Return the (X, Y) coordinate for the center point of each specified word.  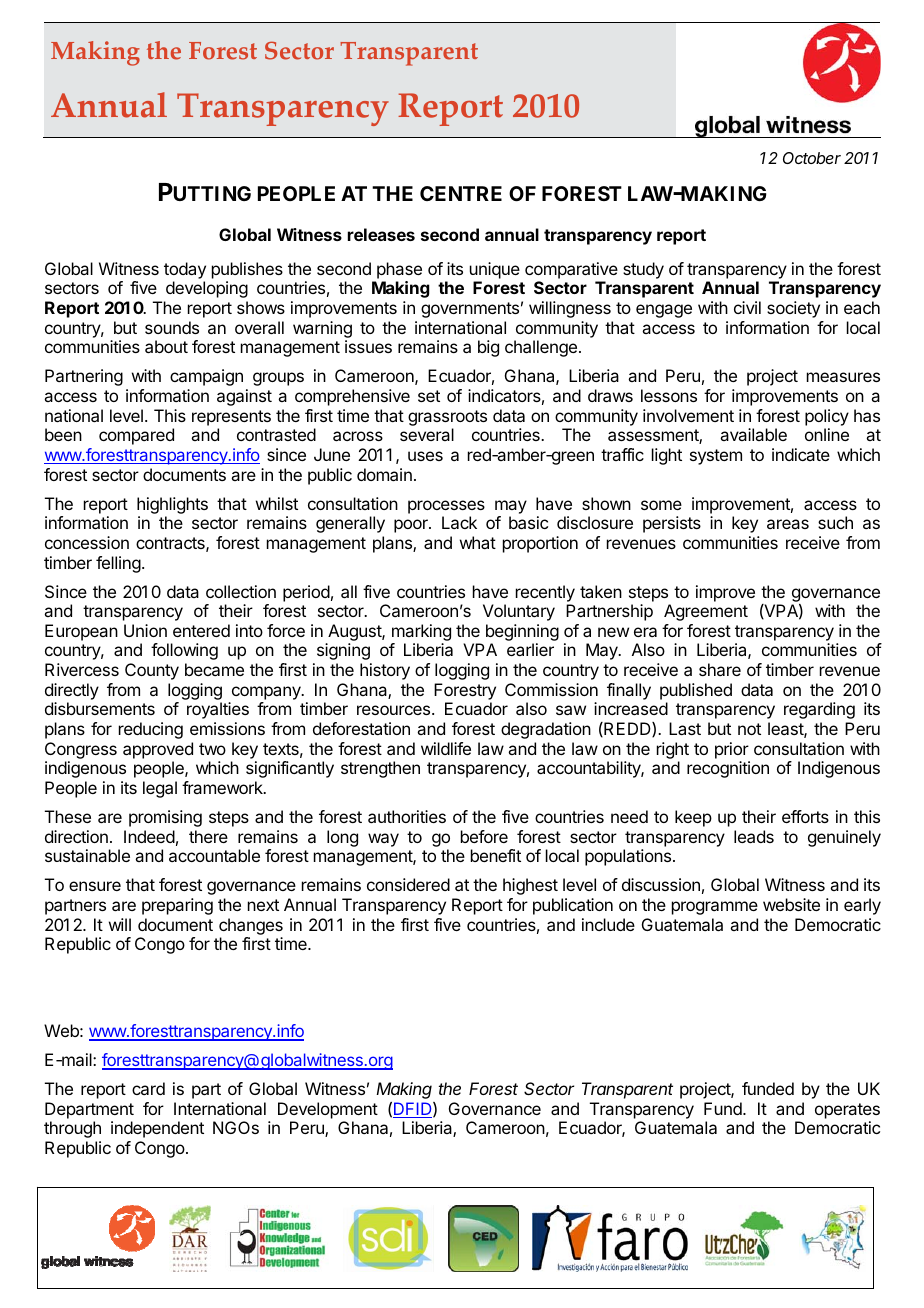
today (185, 270)
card (148, 1088)
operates (847, 1111)
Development (328, 1110)
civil (747, 307)
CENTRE (461, 193)
